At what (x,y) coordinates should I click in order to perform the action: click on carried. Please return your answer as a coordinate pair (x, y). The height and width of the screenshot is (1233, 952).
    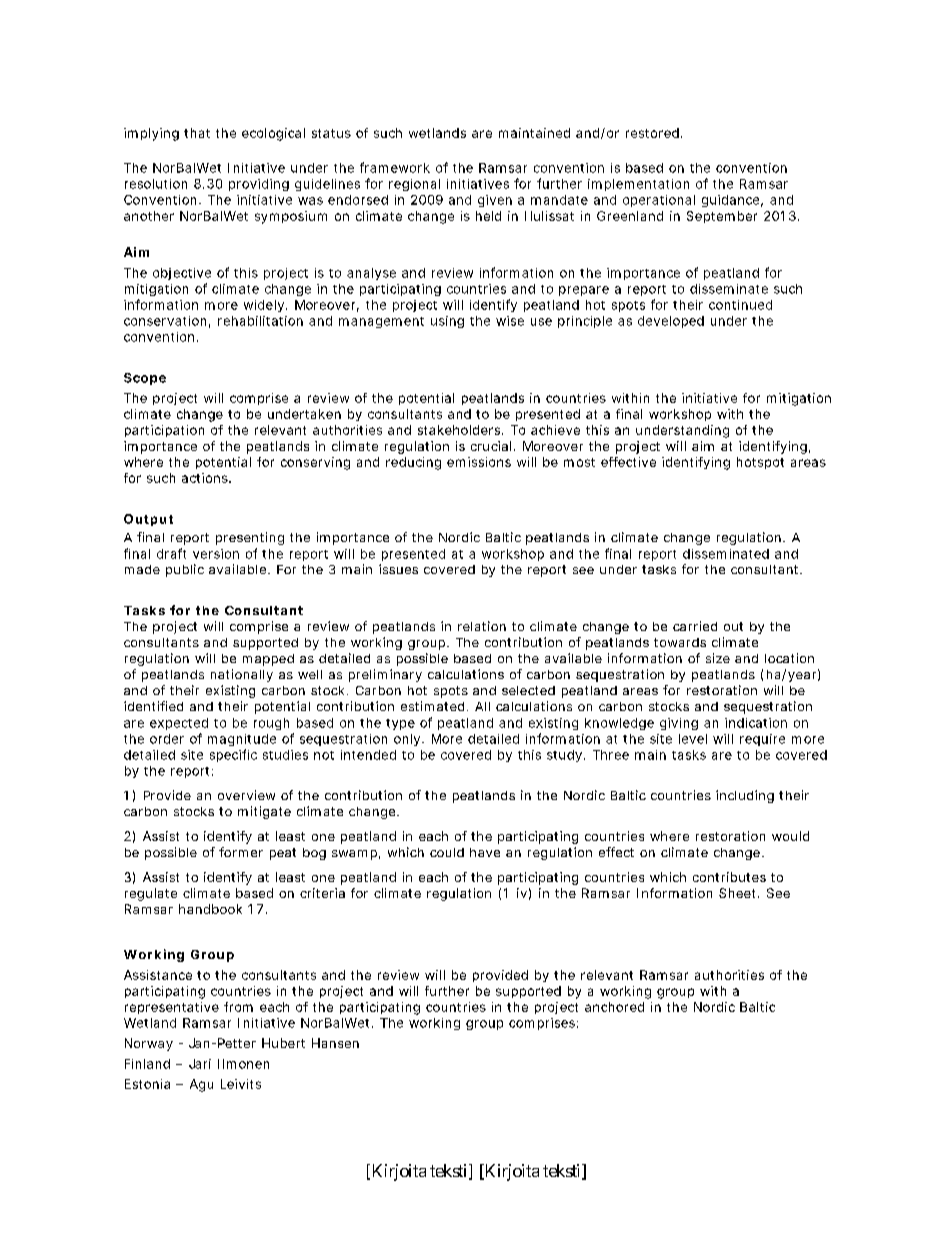
    Looking at the image, I should click on (695, 626).
